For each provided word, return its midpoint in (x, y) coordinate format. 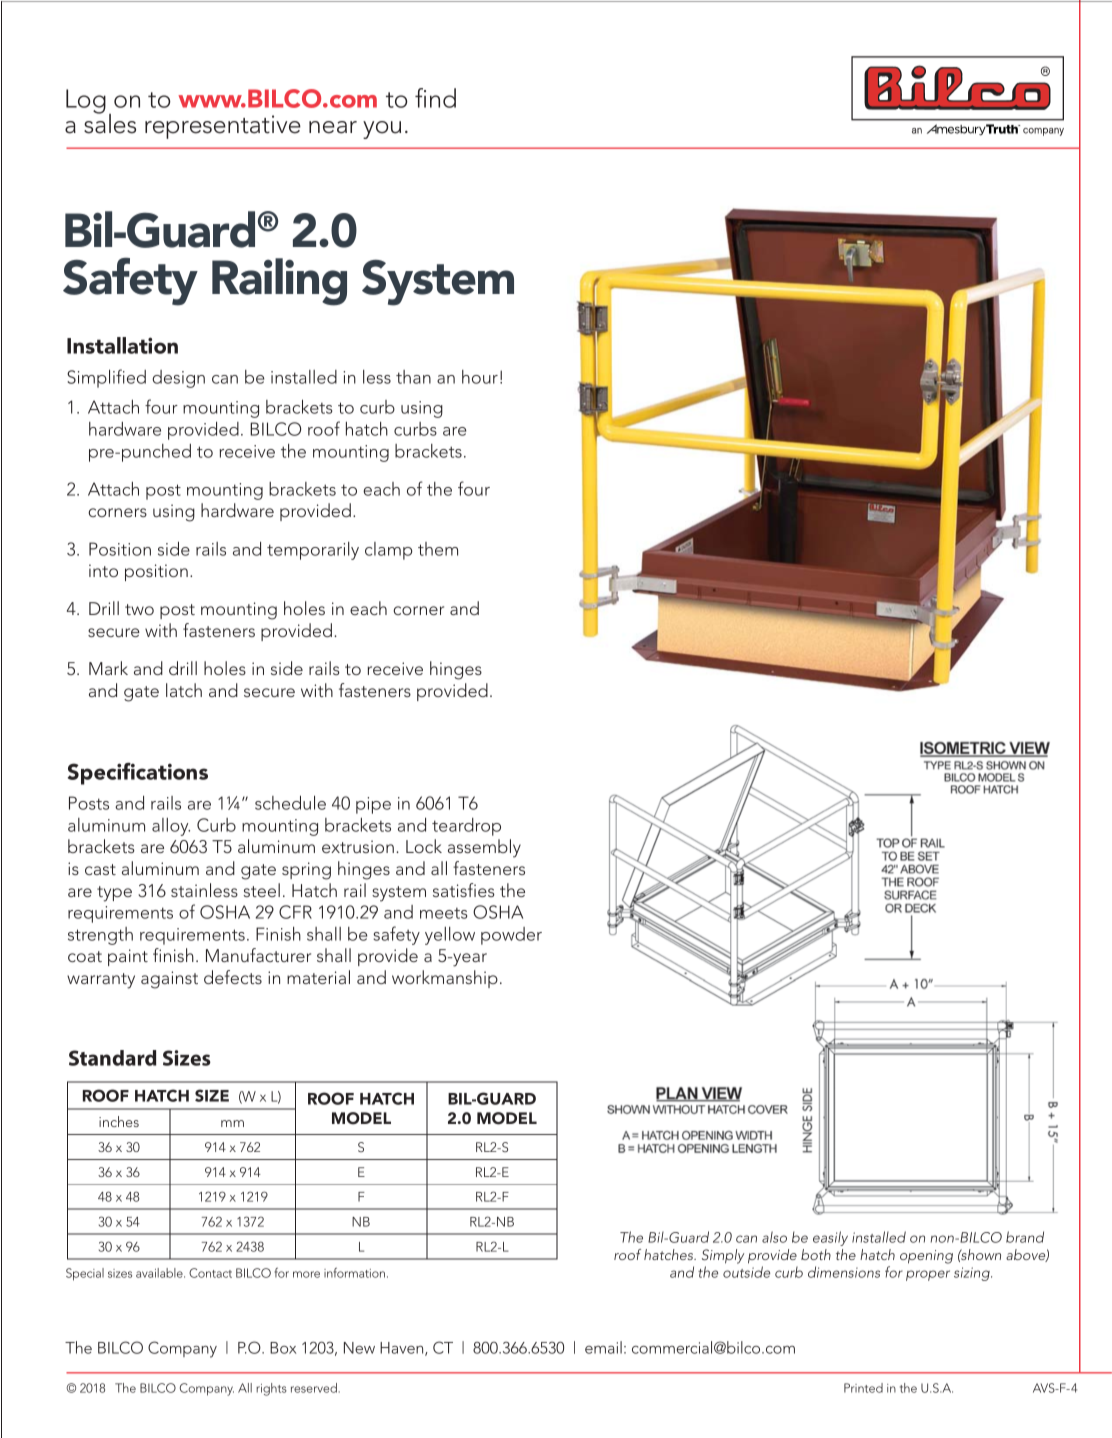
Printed (863, 1388)
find (435, 98)
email (603, 1347)
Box (283, 1348)
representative (223, 127)
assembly (484, 848)
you (382, 130)
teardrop (466, 827)
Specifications (138, 773)
